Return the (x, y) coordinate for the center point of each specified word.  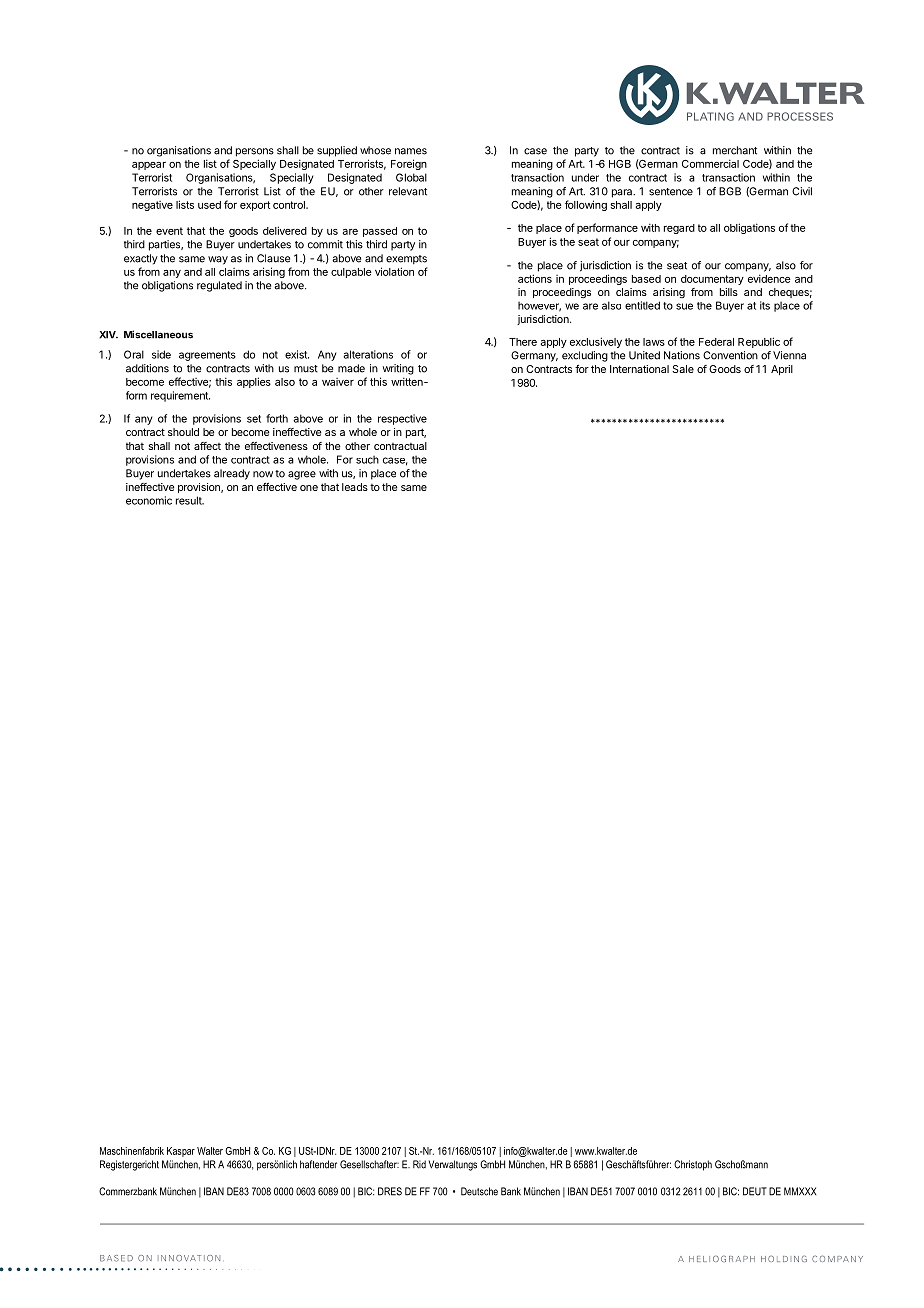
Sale (683, 369)
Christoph (693, 1165)
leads (355, 487)
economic (149, 500)
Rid (419, 1164)
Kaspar (181, 1152)
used (209, 205)
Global (411, 177)
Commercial (710, 163)
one (309, 488)
